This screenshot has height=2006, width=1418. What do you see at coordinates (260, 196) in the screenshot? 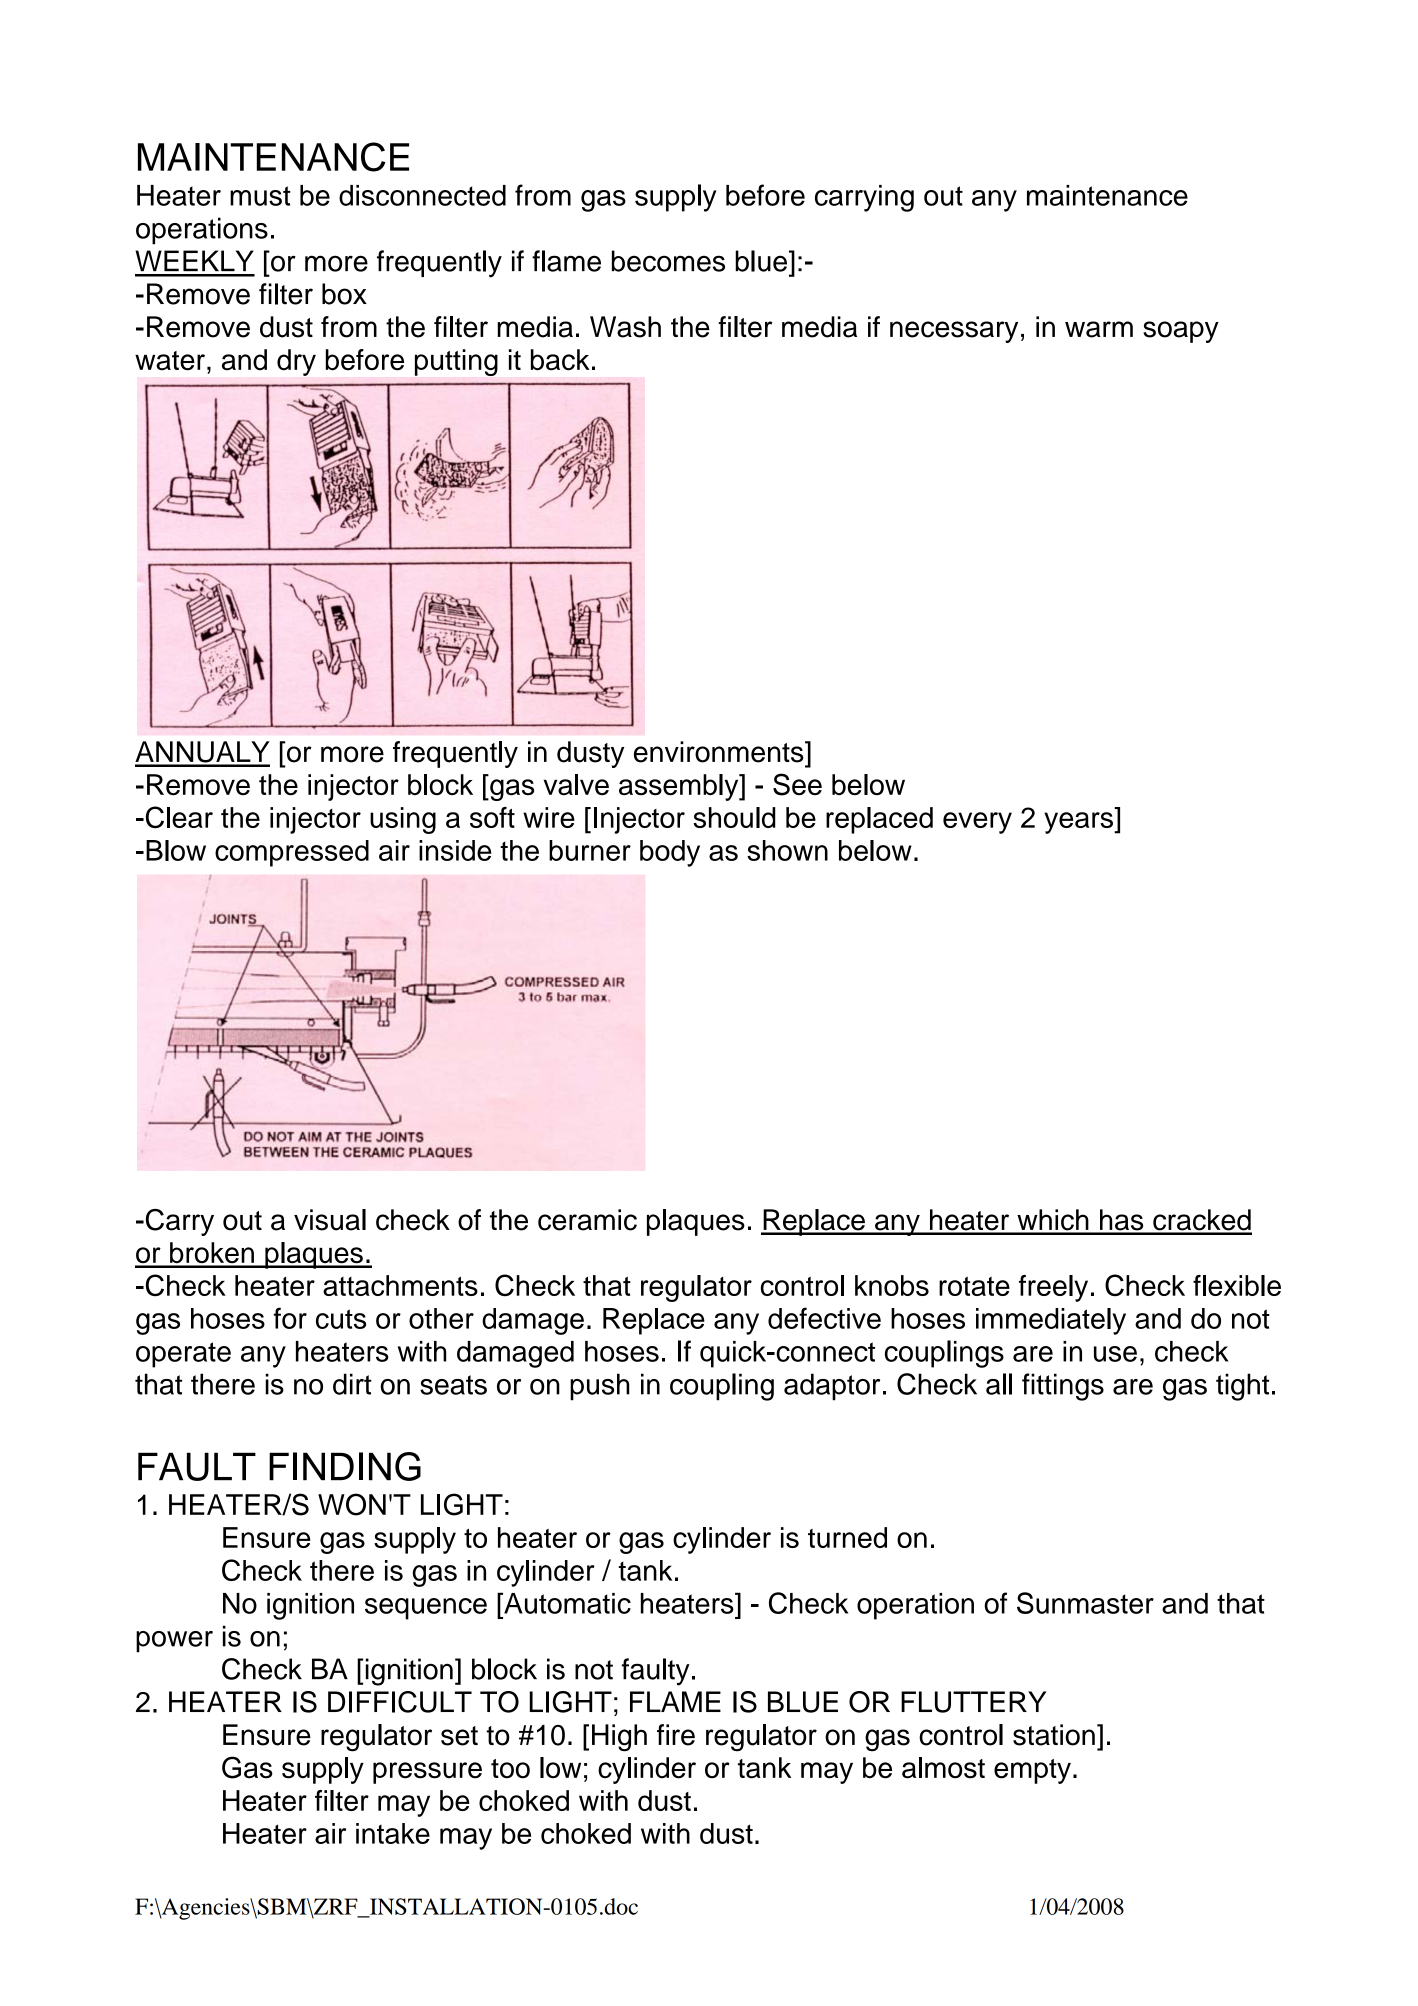
I see `must` at bounding box center [260, 196].
